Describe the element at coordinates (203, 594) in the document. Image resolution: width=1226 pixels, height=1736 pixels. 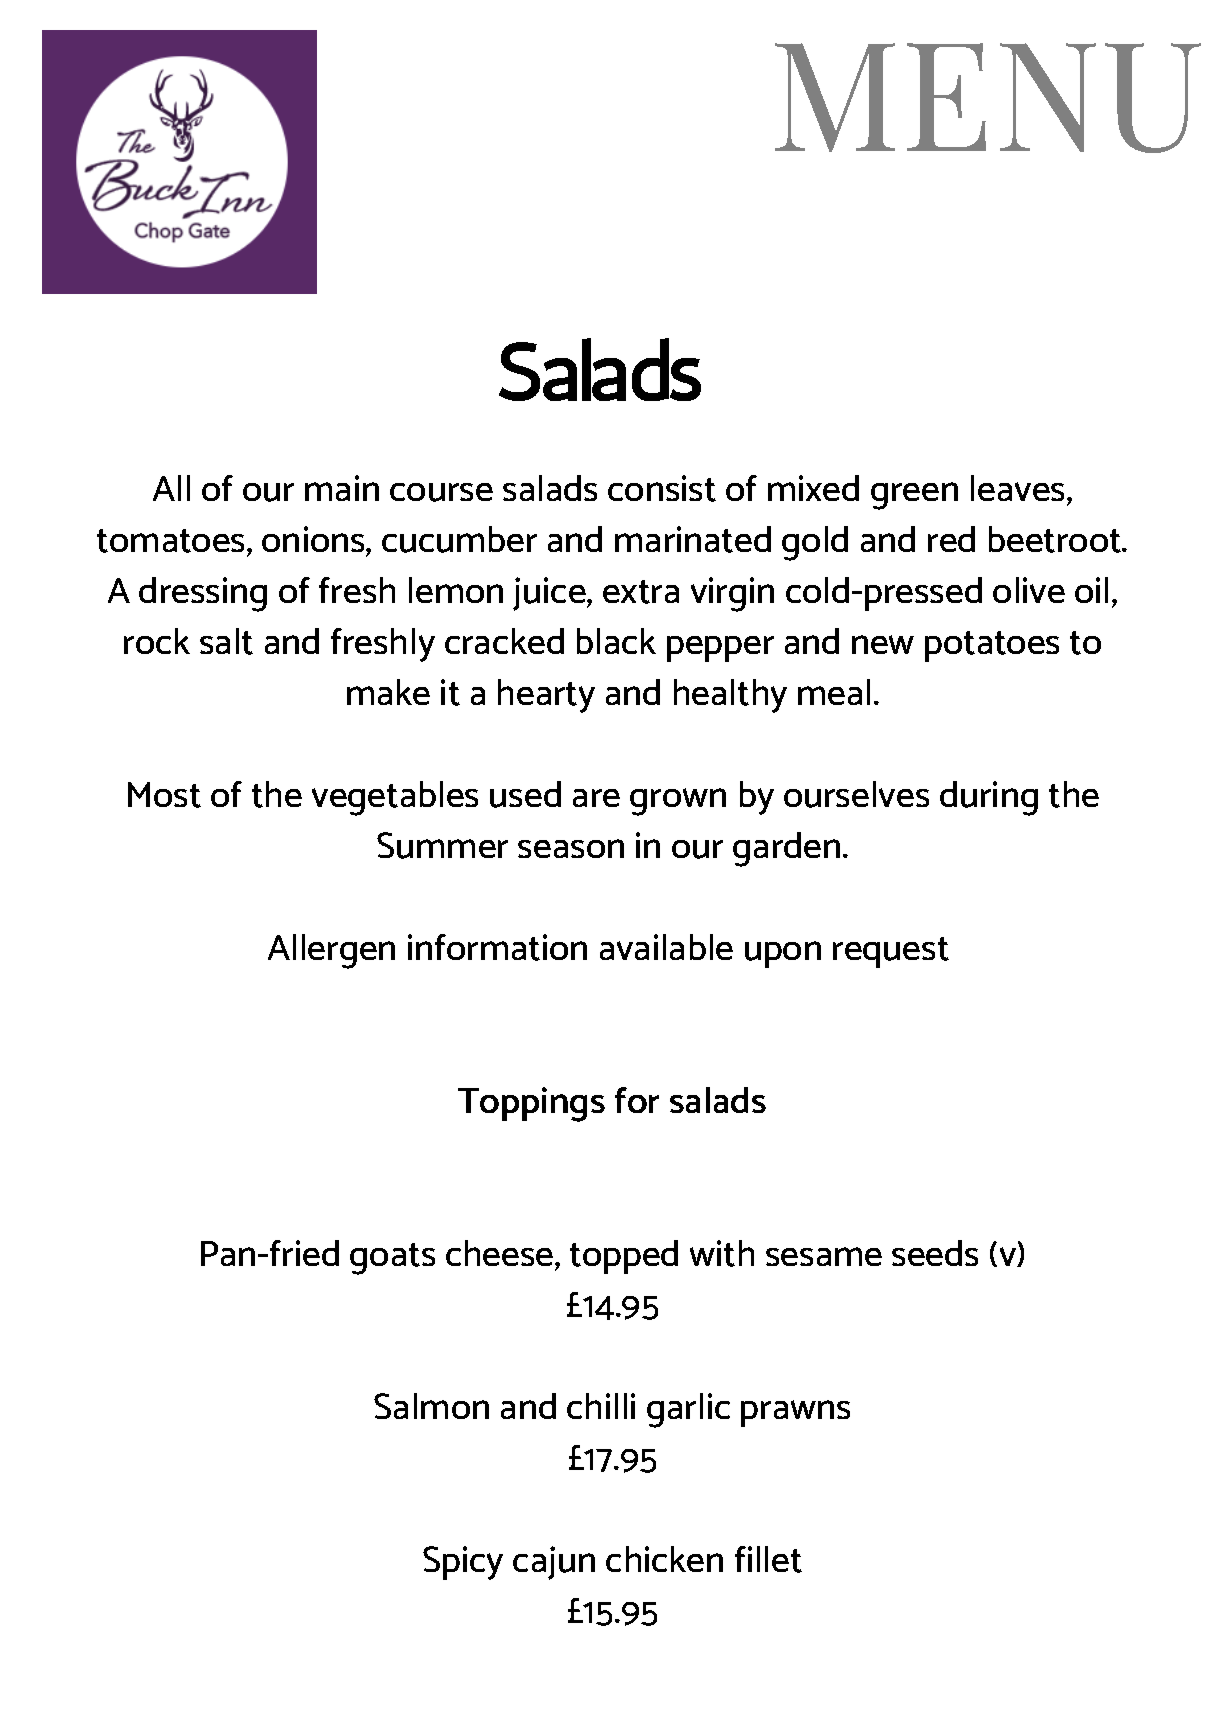
I see `dressing` at that location.
